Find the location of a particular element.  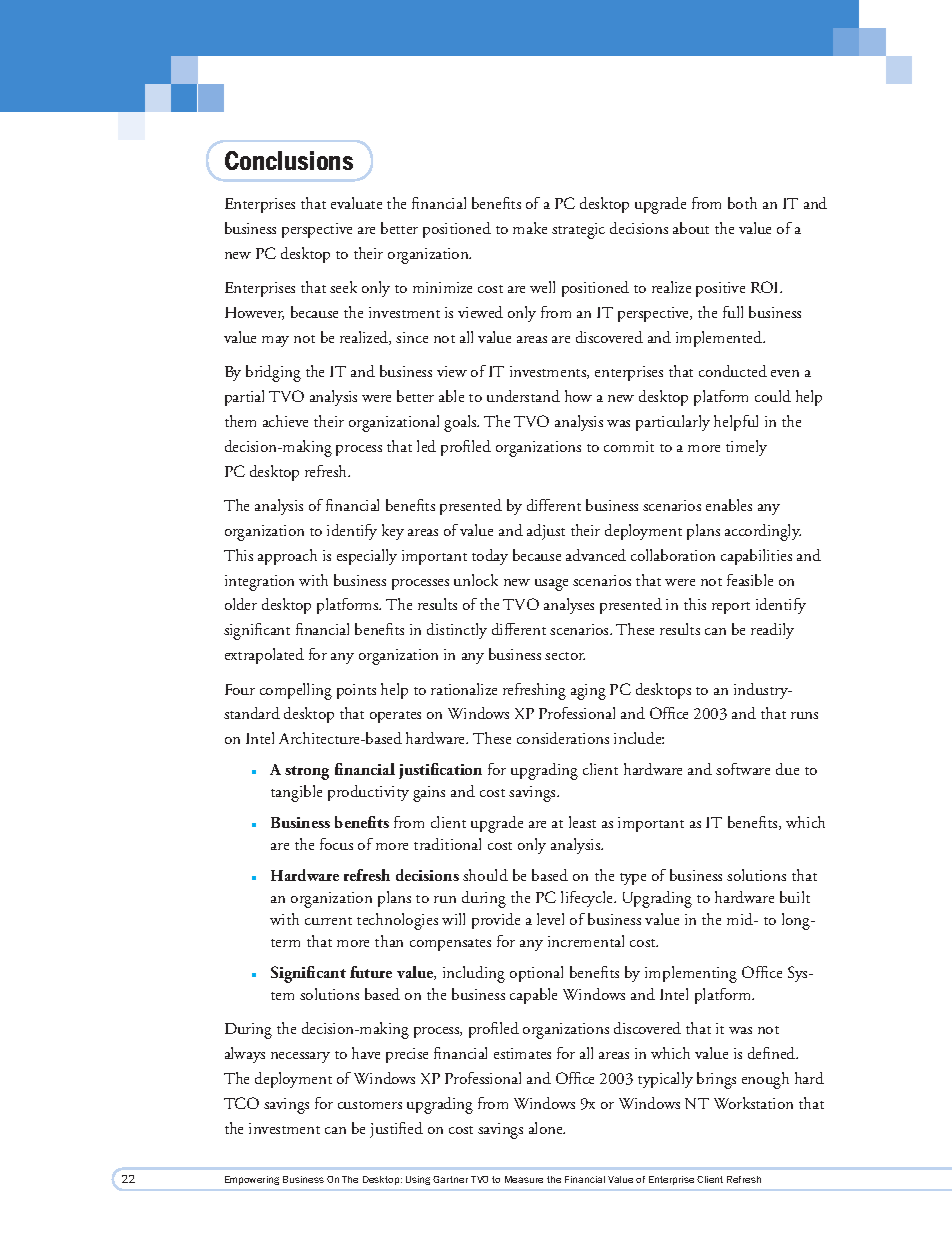

Measure is located at coordinates (524, 1179).
